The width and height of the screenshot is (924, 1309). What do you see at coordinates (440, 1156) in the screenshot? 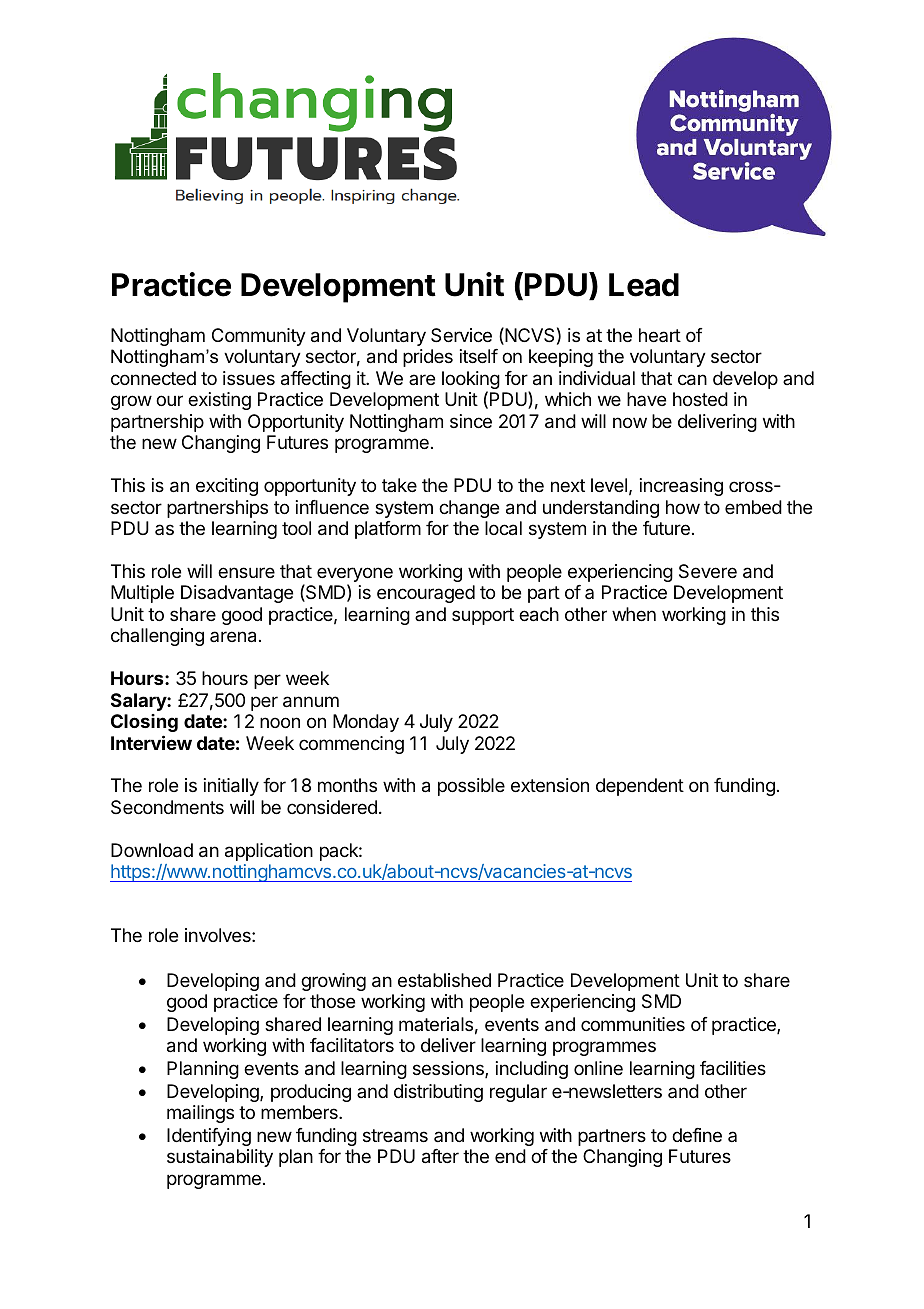
I see `after` at bounding box center [440, 1156].
